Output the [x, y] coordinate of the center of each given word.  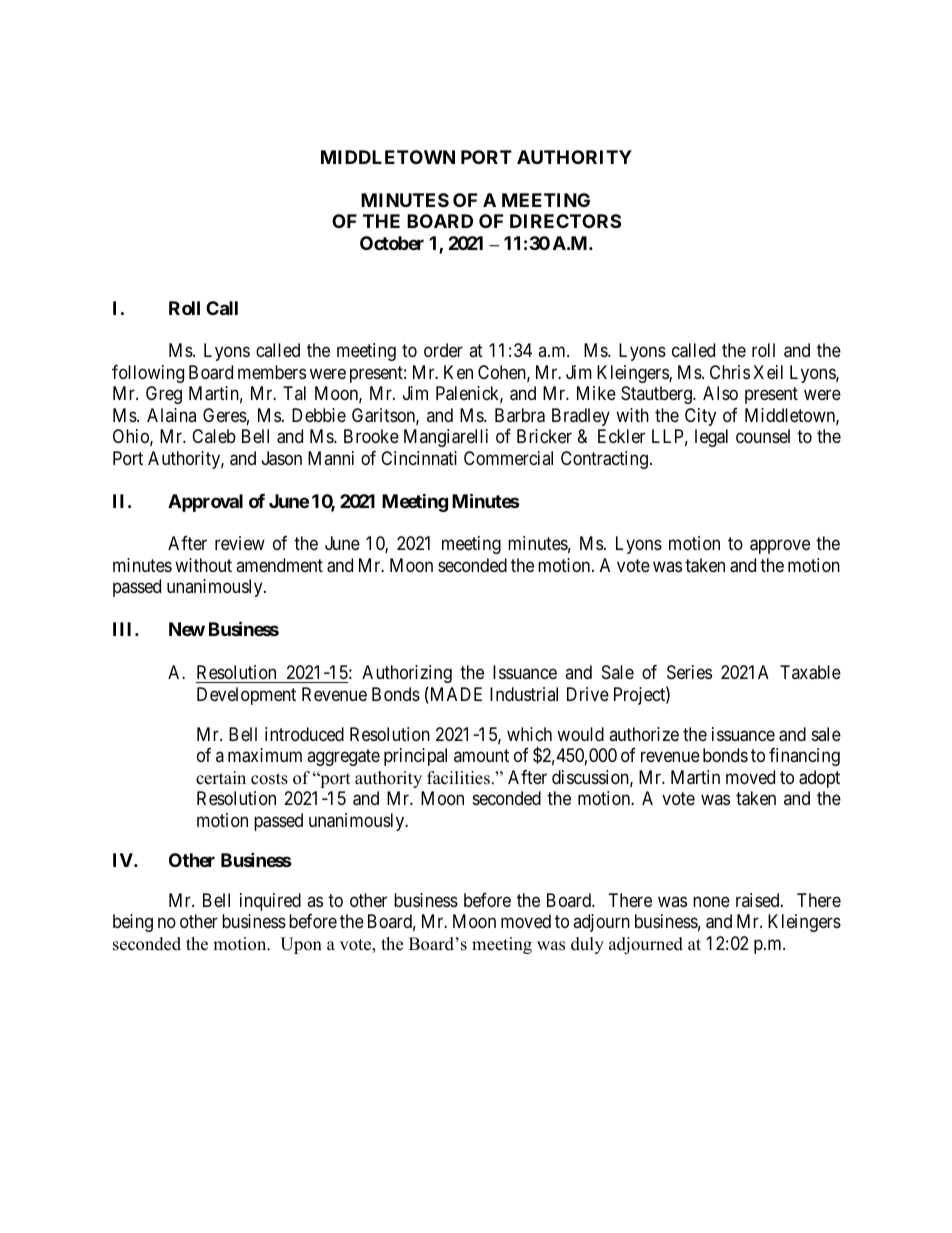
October [392, 243]
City [700, 417]
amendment [279, 565]
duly [587, 945]
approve [780, 547]
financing [804, 757]
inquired [270, 902]
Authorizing [407, 674]
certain [221, 778]
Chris [730, 372]
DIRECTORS [565, 221]
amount [481, 755]
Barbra [520, 415]
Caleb [214, 436]
